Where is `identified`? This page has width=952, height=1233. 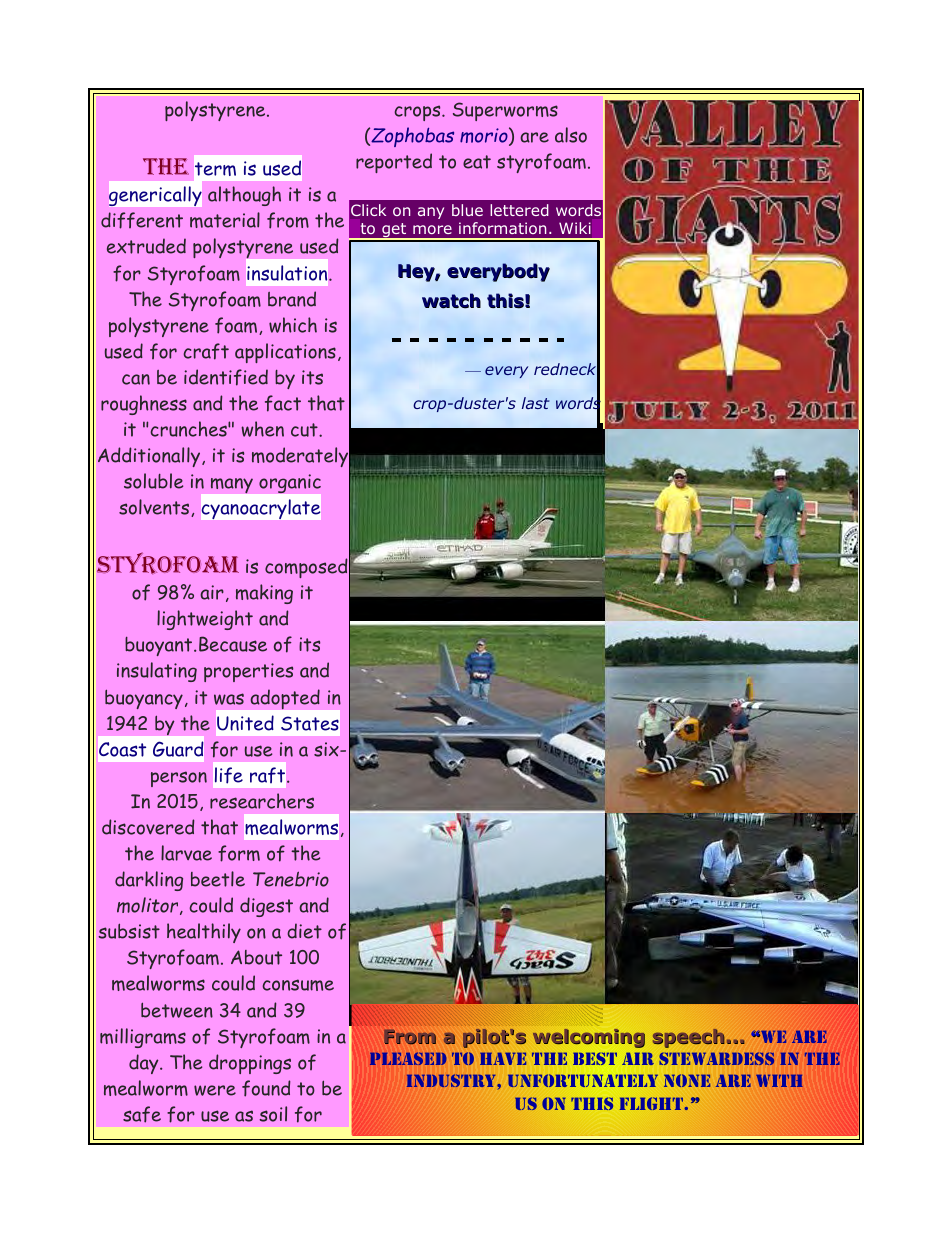 identified is located at coordinates (226, 377).
